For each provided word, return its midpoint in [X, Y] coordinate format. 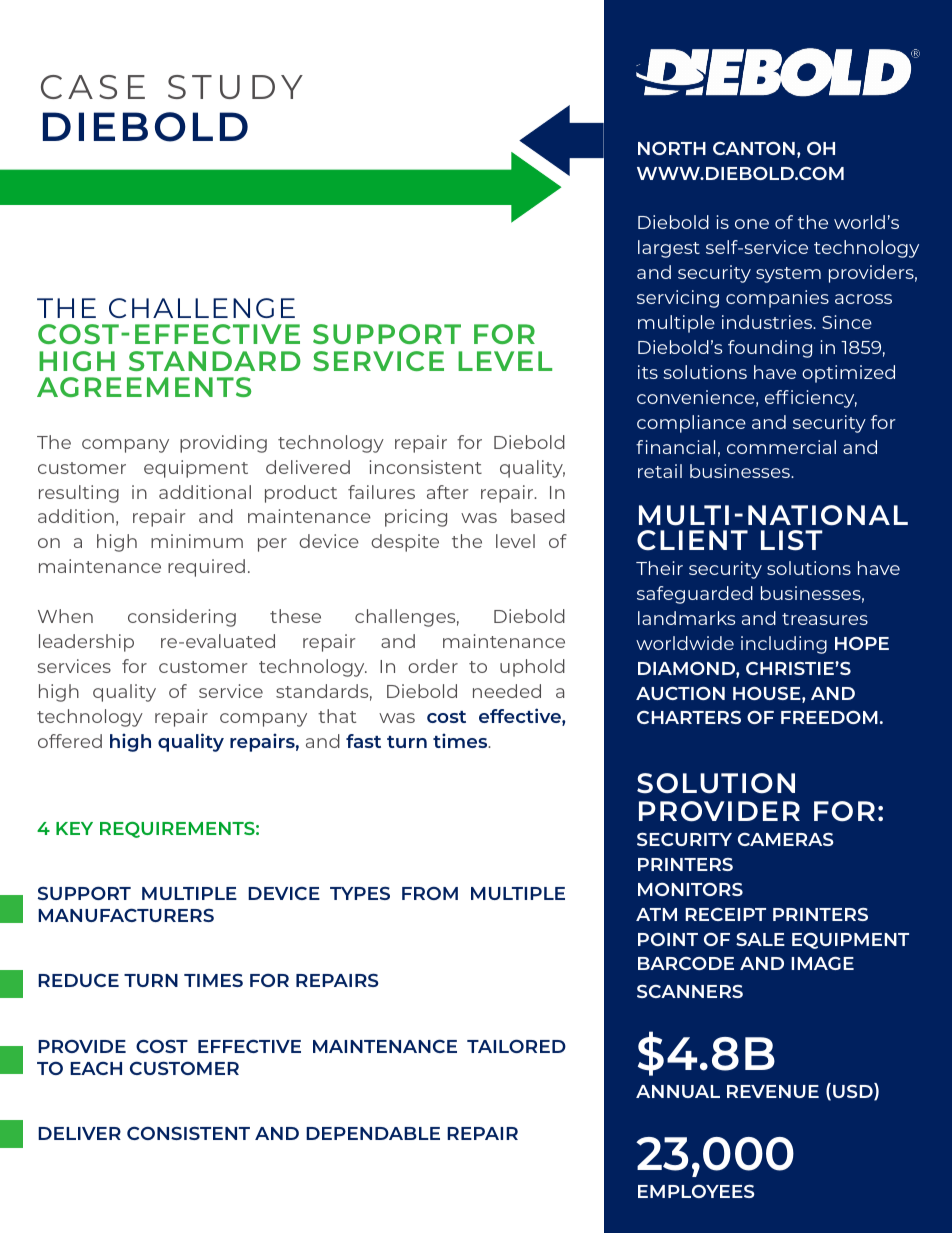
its [648, 372]
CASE [93, 87]
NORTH [672, 148]
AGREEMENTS [144, 387]
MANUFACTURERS [126, 915]
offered [70, 741]
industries [768, 322]
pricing [416, 518]
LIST [792, 540]
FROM [430, 893]
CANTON [754, 148]
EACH [96, 1068]
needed [507, 691]
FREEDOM [829, 717]
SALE [760, 939]
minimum [197, 541]
